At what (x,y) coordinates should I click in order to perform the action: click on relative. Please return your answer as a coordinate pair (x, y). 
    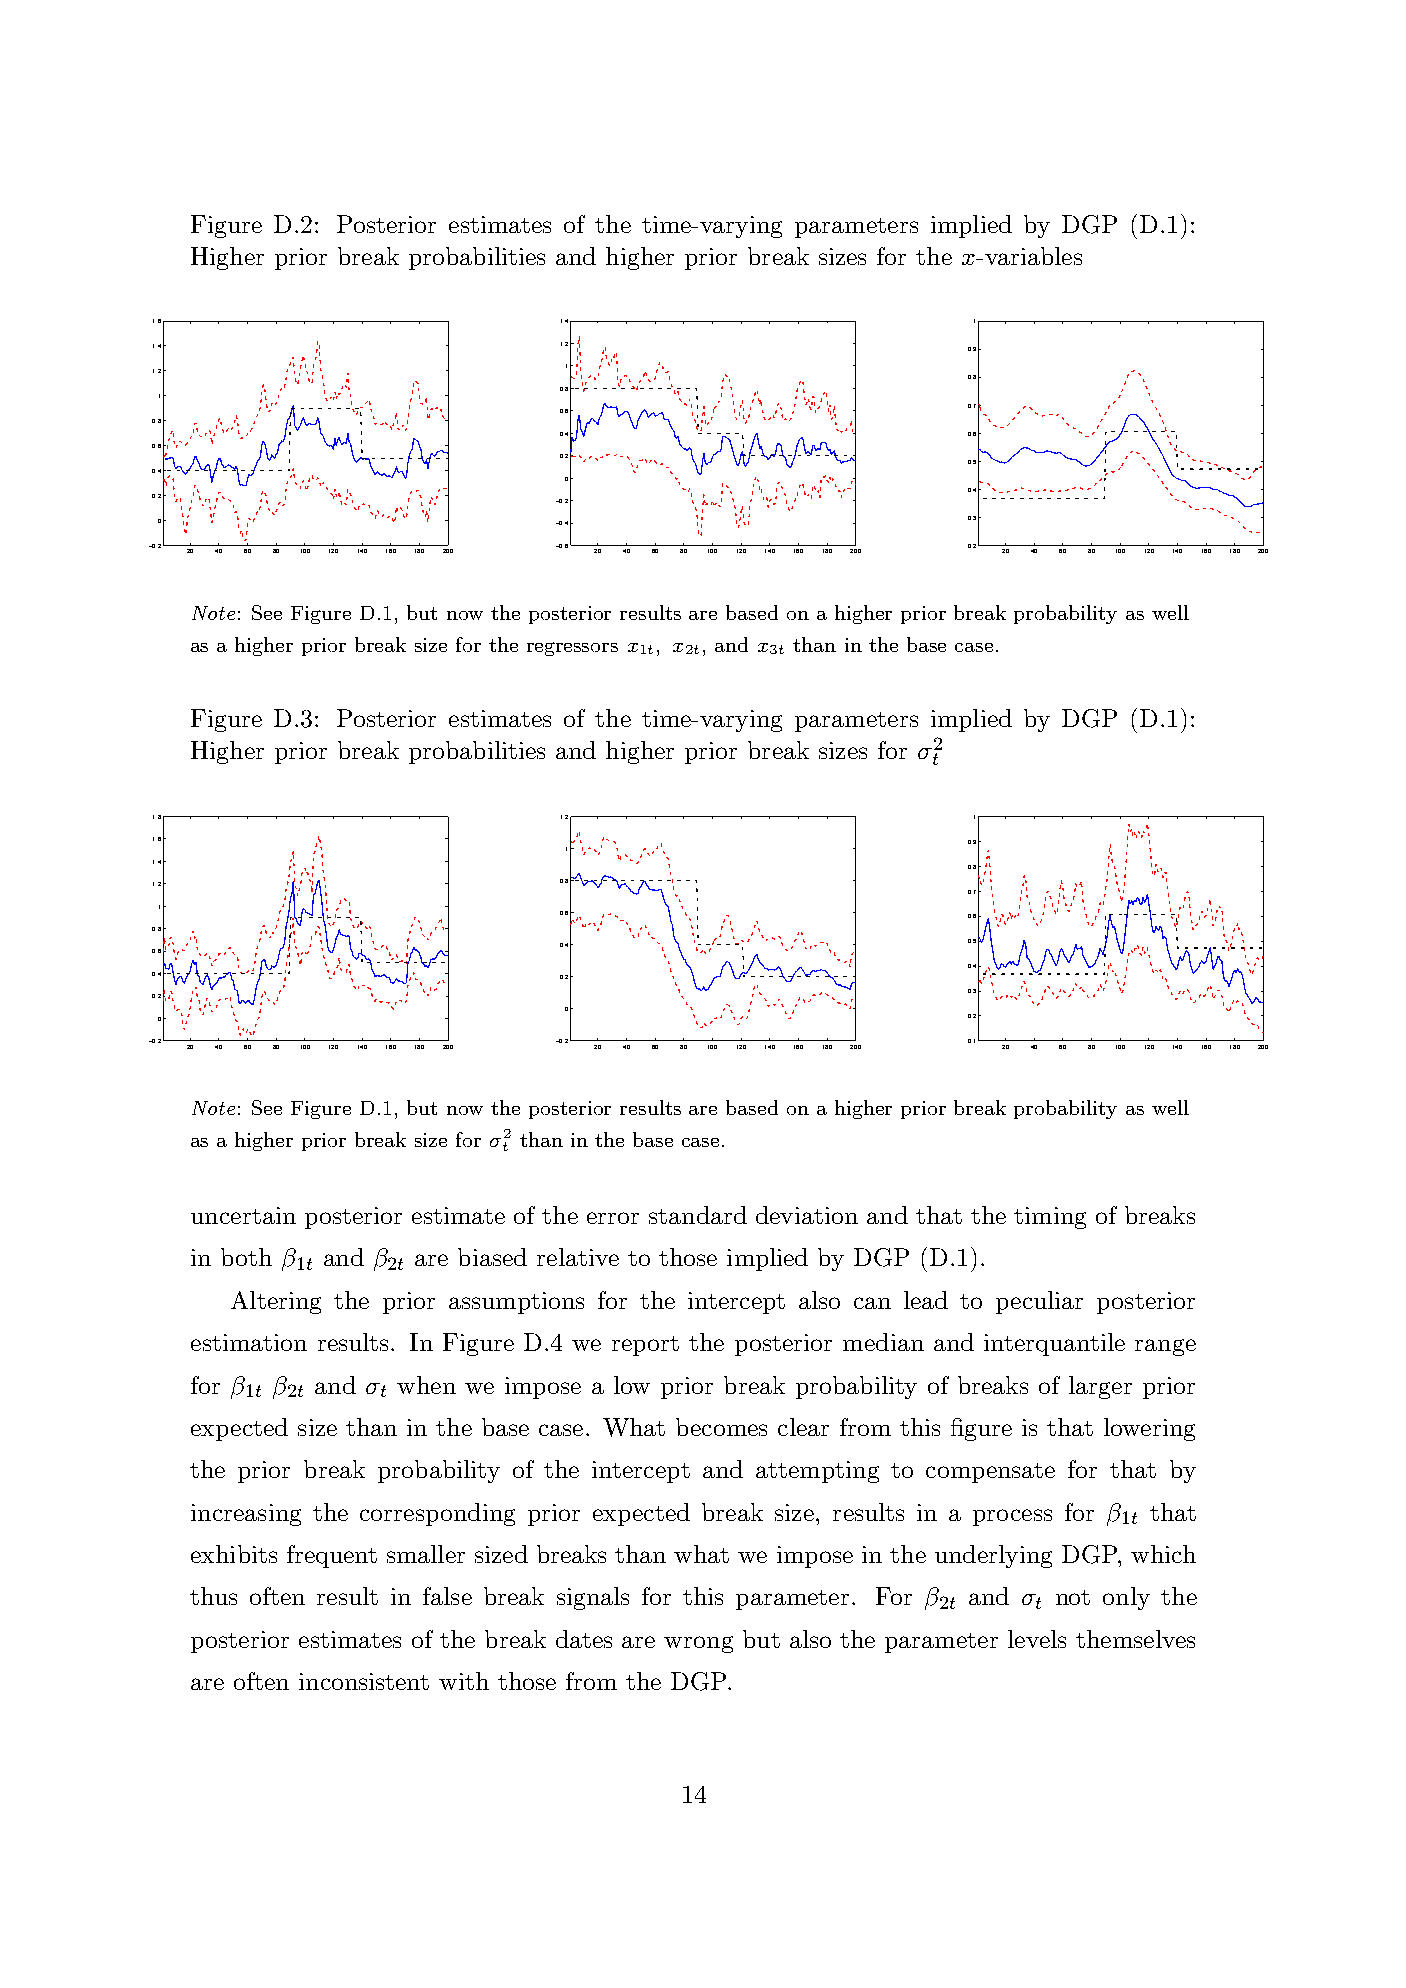
    Looking at the image, I should click on (578, 1257).
